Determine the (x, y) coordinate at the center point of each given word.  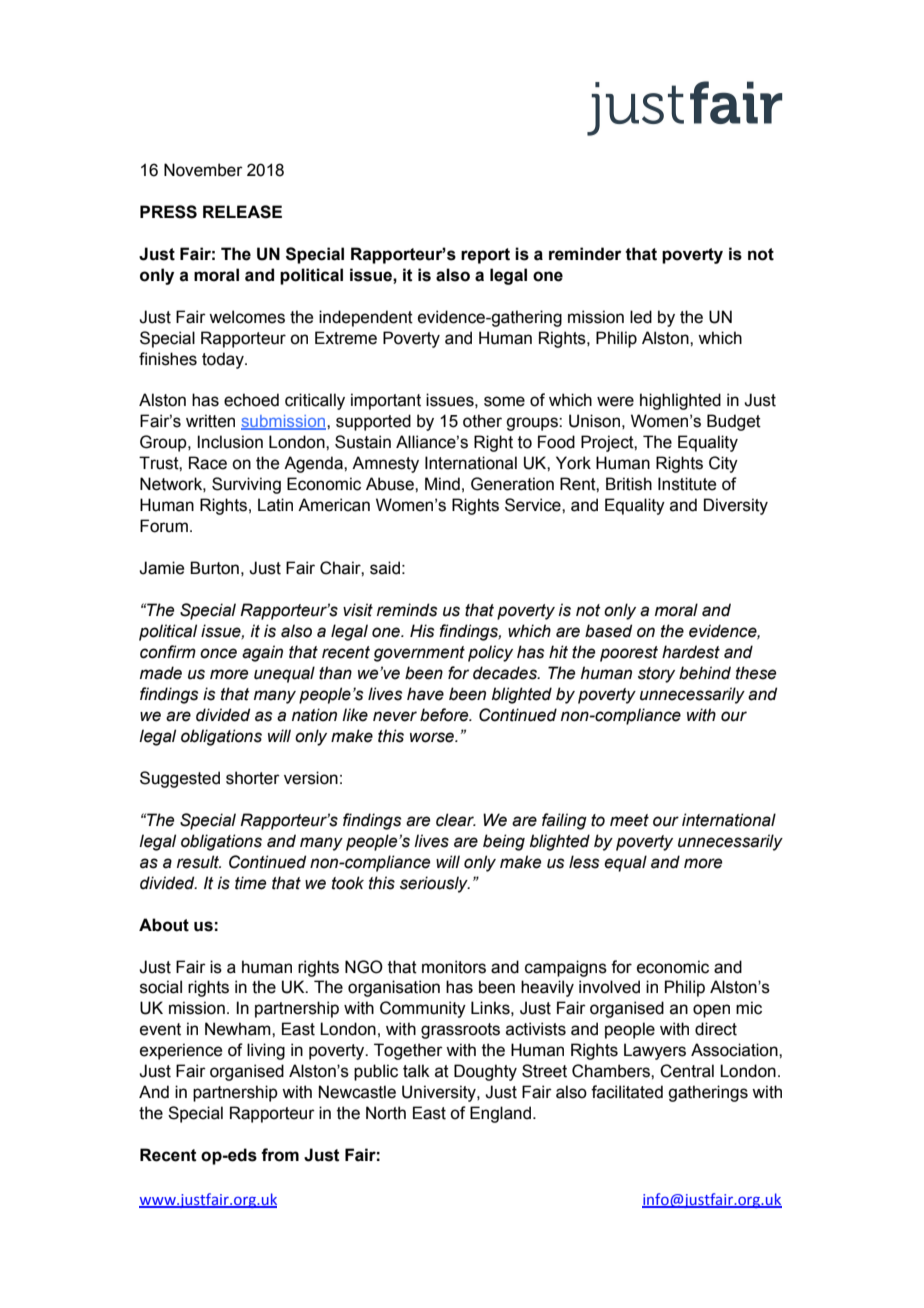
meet (629, 820)
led (641, 317)
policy (490, 653)
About (164, 925)
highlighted (680, 401)
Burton (214, 568)
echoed (251, 400)
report (485, 256)
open (711, 1011)
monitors (454, 967)
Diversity (736, 506)
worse (433, 737)
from (280, 1155)
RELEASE (242, 212)
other (482, 421)
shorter (253, 778)
